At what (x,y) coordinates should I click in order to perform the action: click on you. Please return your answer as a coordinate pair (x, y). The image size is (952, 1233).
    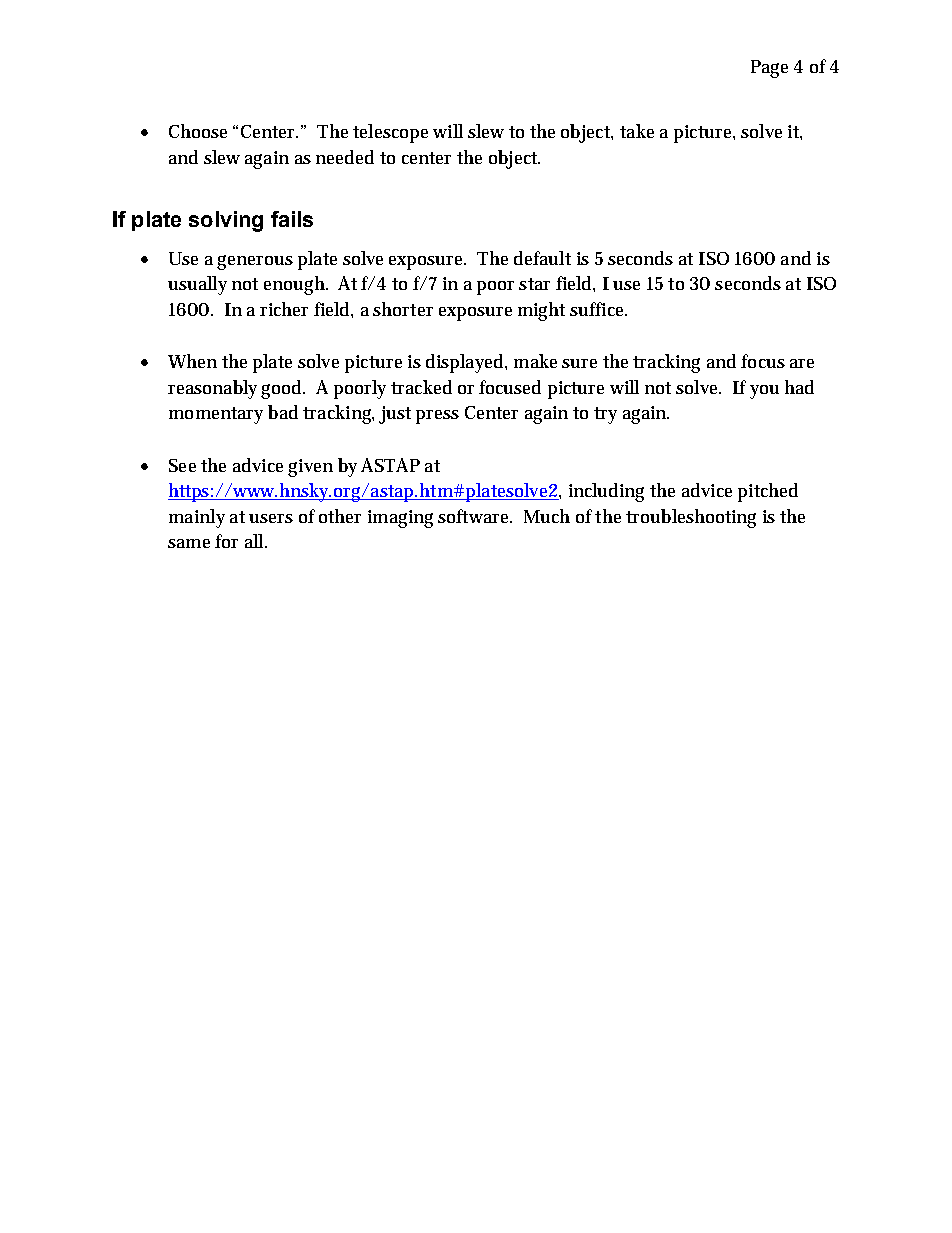
    Looking at the image, I should click on (764, 392).
